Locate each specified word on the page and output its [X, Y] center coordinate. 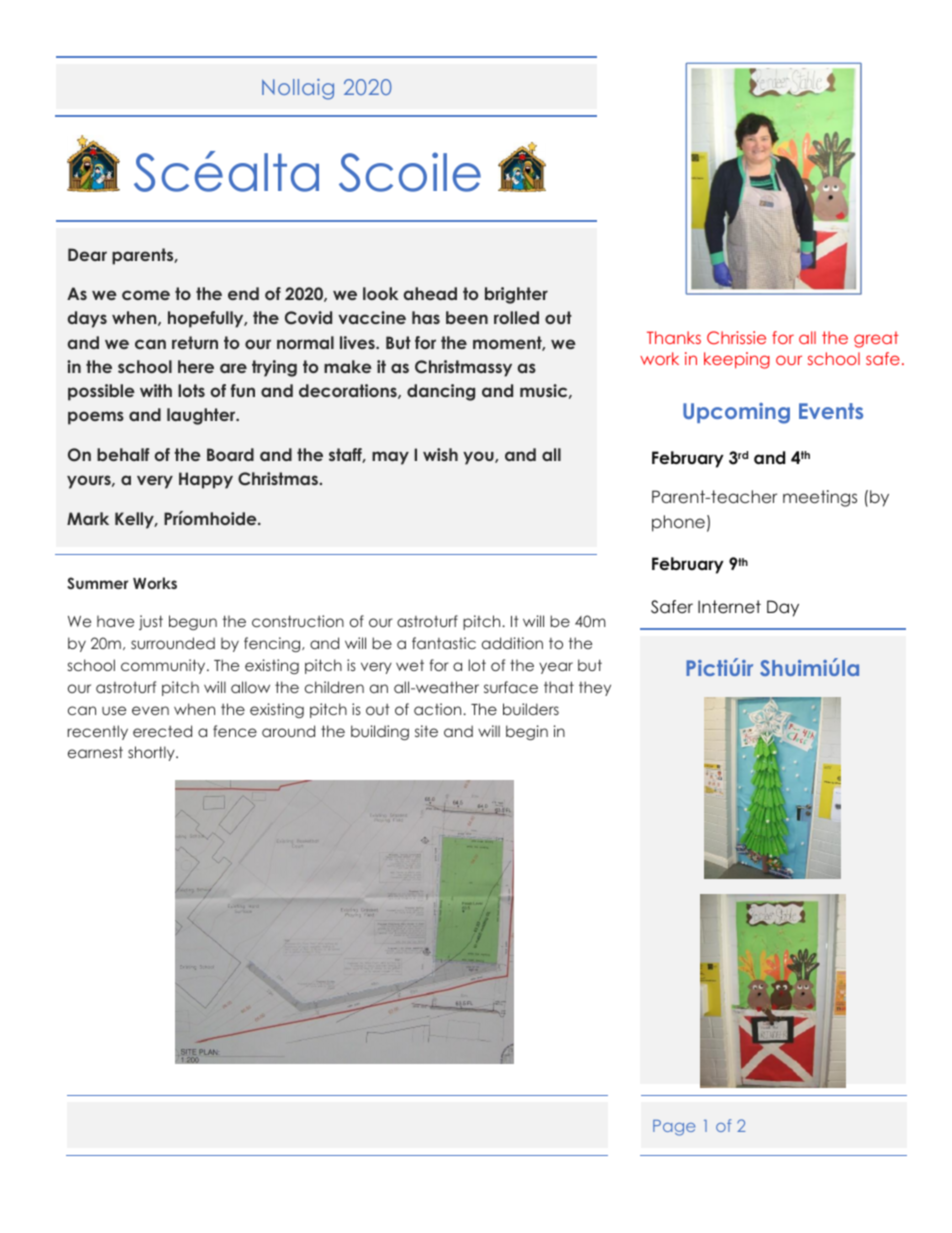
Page [674, 1128]
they [595, 688]
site [426, 731]
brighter [516, 295]
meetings [820, 498]
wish [440, 454]
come [146, 295]
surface [511, 687]
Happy [206, 480]
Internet [729, 607]
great [876, 339]
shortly [152, 753]
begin [527, 732]
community [164, 666]
